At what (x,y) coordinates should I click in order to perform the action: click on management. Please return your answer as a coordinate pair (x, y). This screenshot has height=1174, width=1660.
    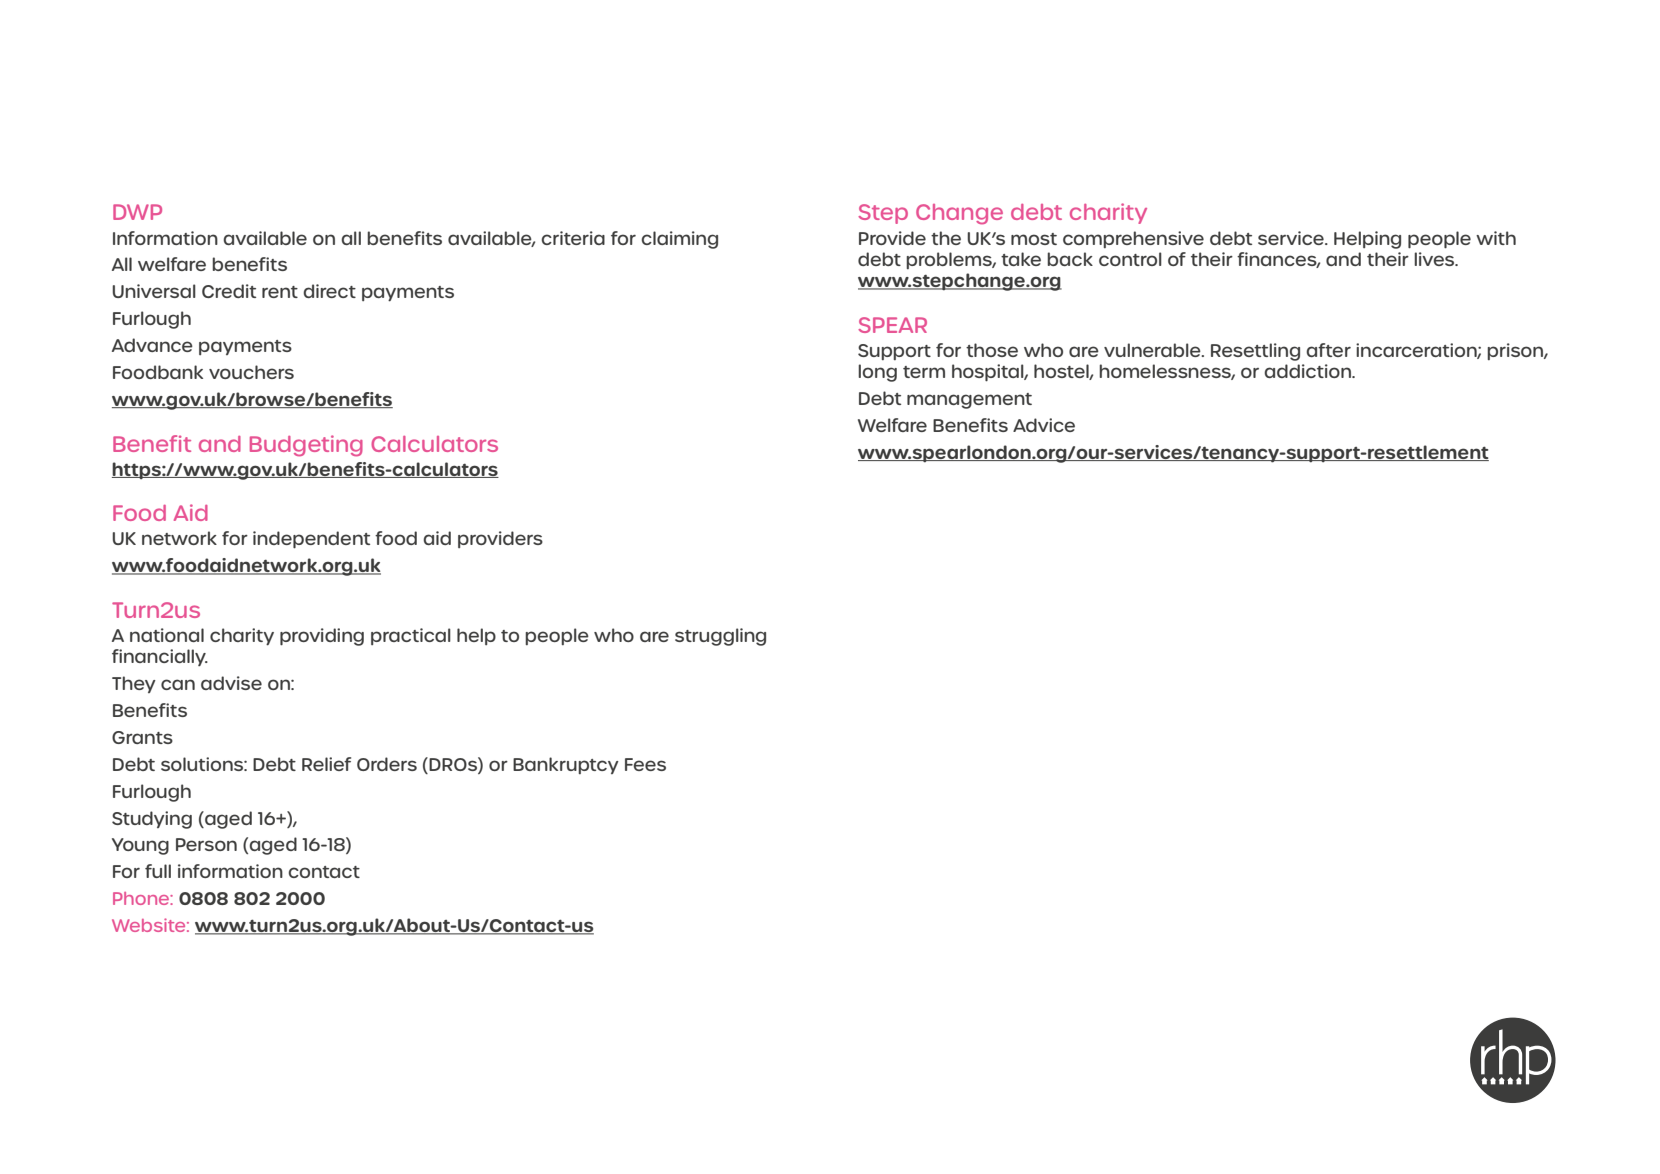
    Looking at the image, I should click on (969, 401).
